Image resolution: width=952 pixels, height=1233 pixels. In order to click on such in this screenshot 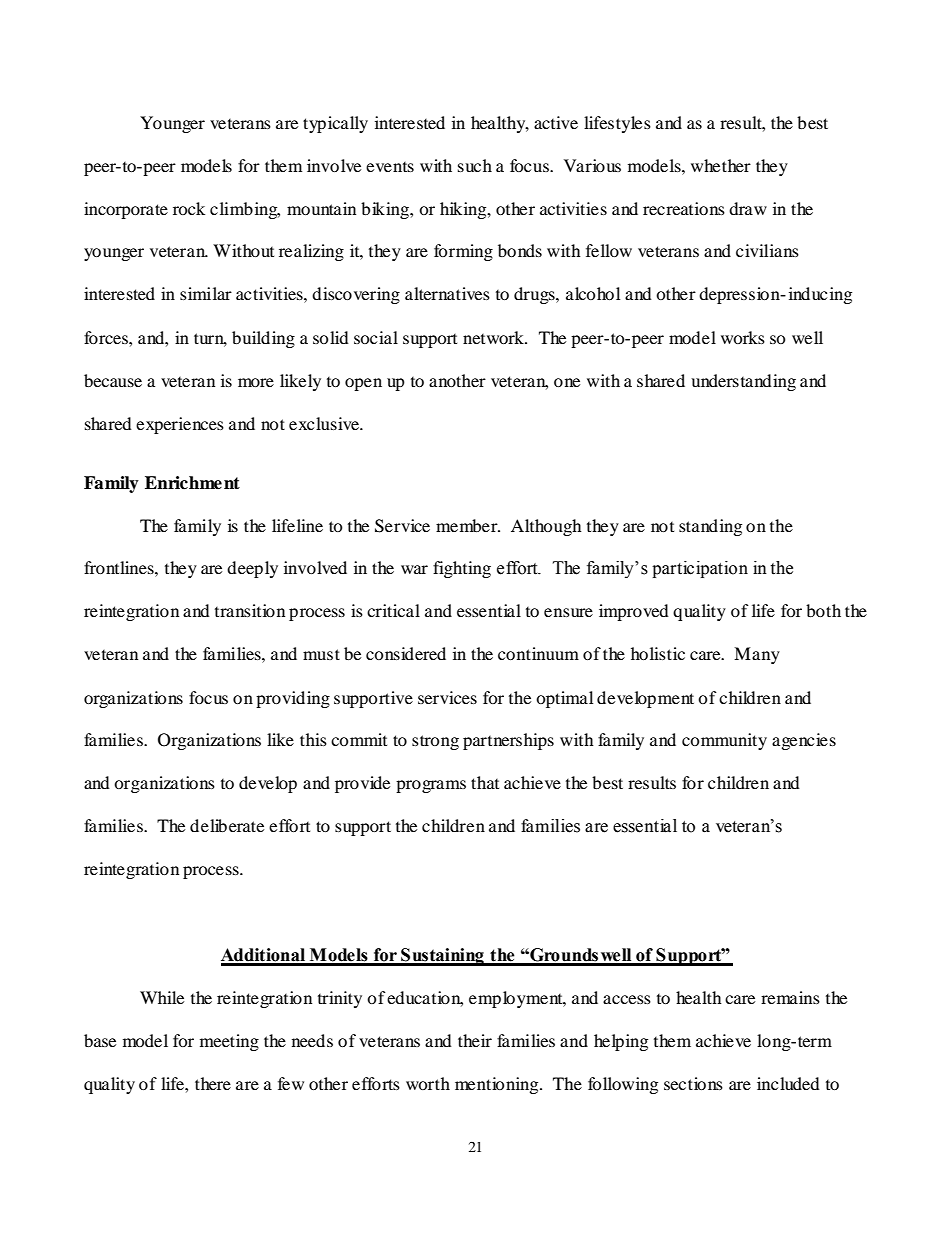, I will do `click(475, 165)`.
